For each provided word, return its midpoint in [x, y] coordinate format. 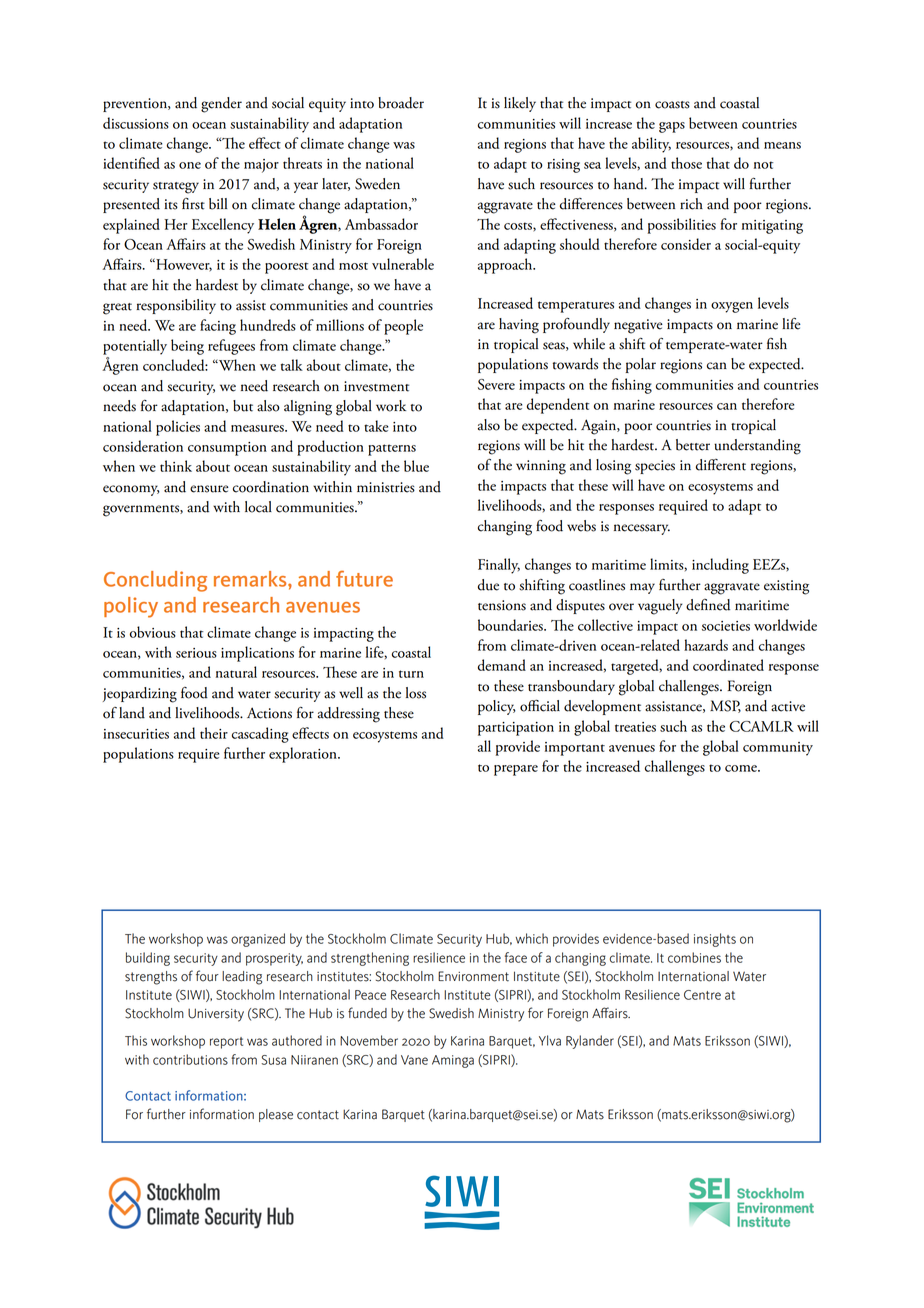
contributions [190, 1059]
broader [401, 103]
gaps [672, 127]
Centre [702, 995]
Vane [414, 1060]
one [190, 165]
